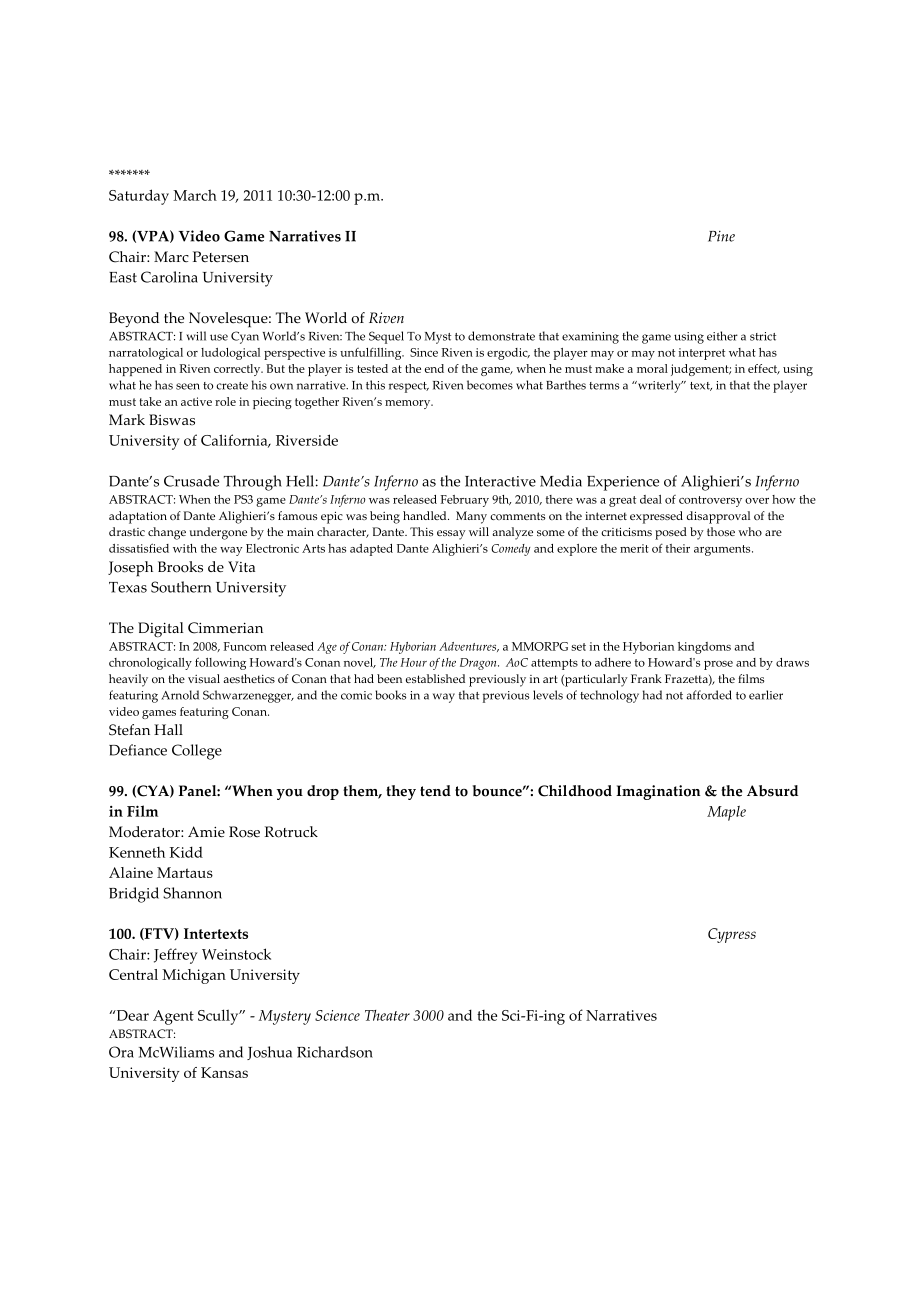 Image resolution: width=924 pixels, height=1308 pixels. What do you see at coordinates (224, 1072) in the screenshot?
I see `Kansas` at bounding box center [224, 1072].
